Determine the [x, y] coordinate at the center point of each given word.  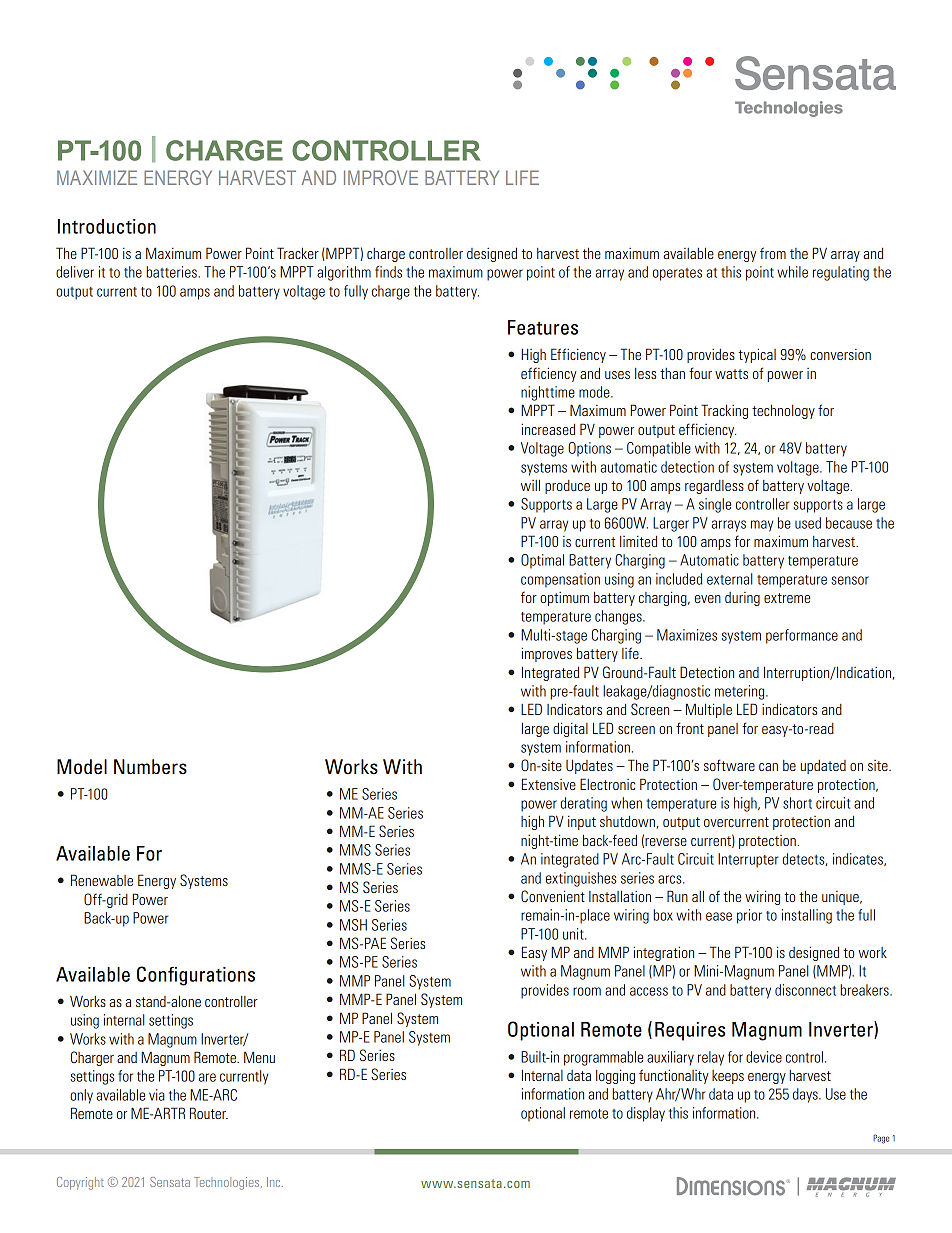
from [773, 253]
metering [741, 692]
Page [881, 1139]
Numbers [150, 767]
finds [388, 272]
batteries [173, 272]
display [646, 1114]
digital [570, 729]
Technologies [228, 1183]
